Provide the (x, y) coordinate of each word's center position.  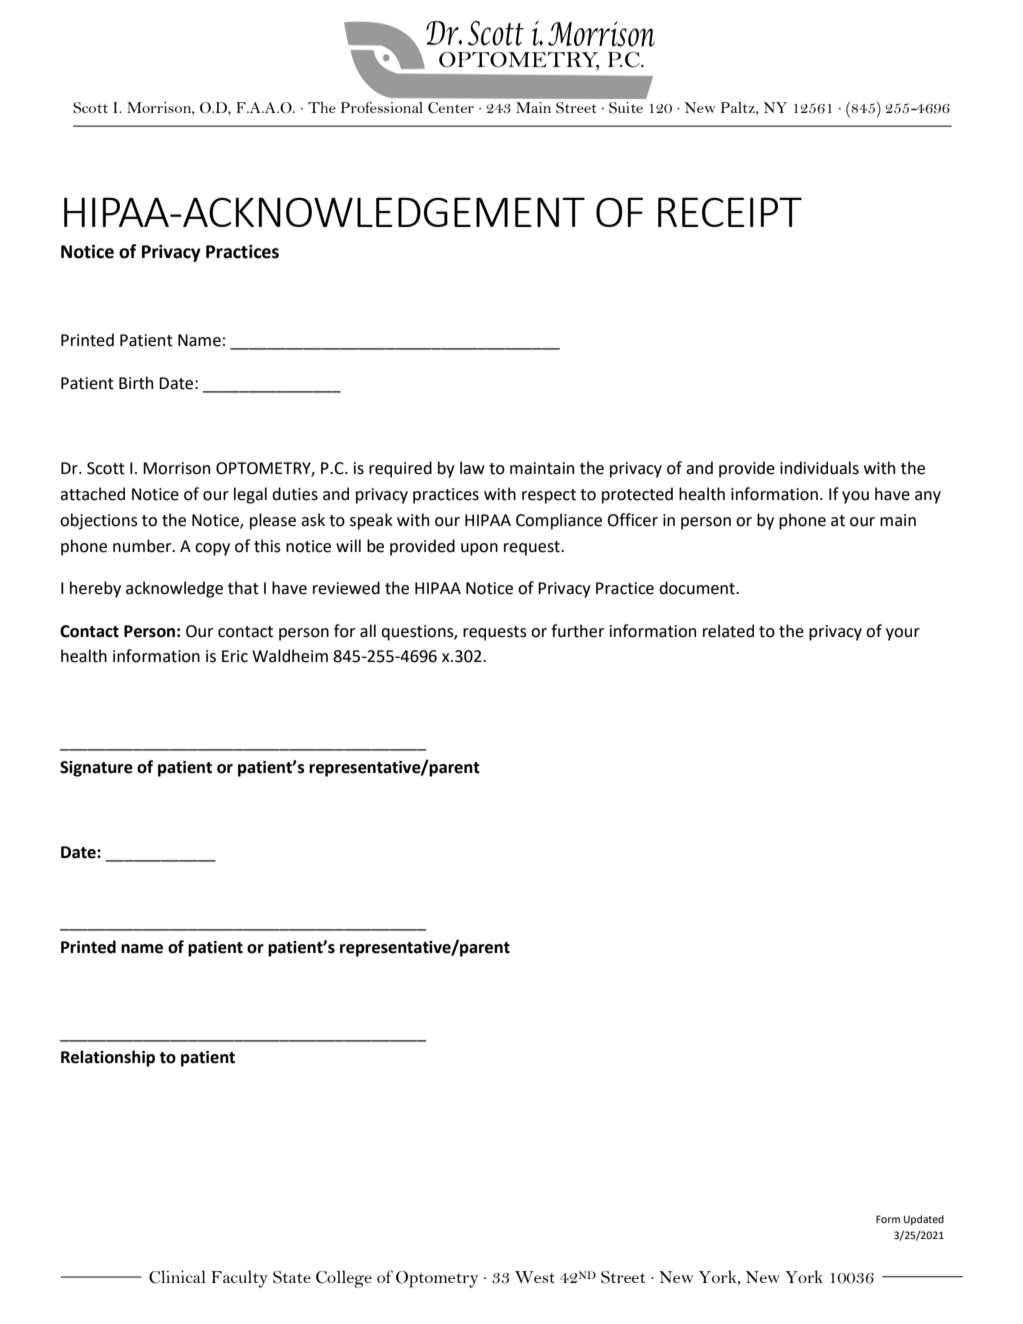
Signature (96, 769)
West (535, 1277)
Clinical (177, 1277)
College (344, 1279)
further (577, 631)
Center (451, 107)
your (903, 634)
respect (549, 496)
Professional (382, 107)
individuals (819, 468)
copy (212, 549)
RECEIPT (730, 212)
